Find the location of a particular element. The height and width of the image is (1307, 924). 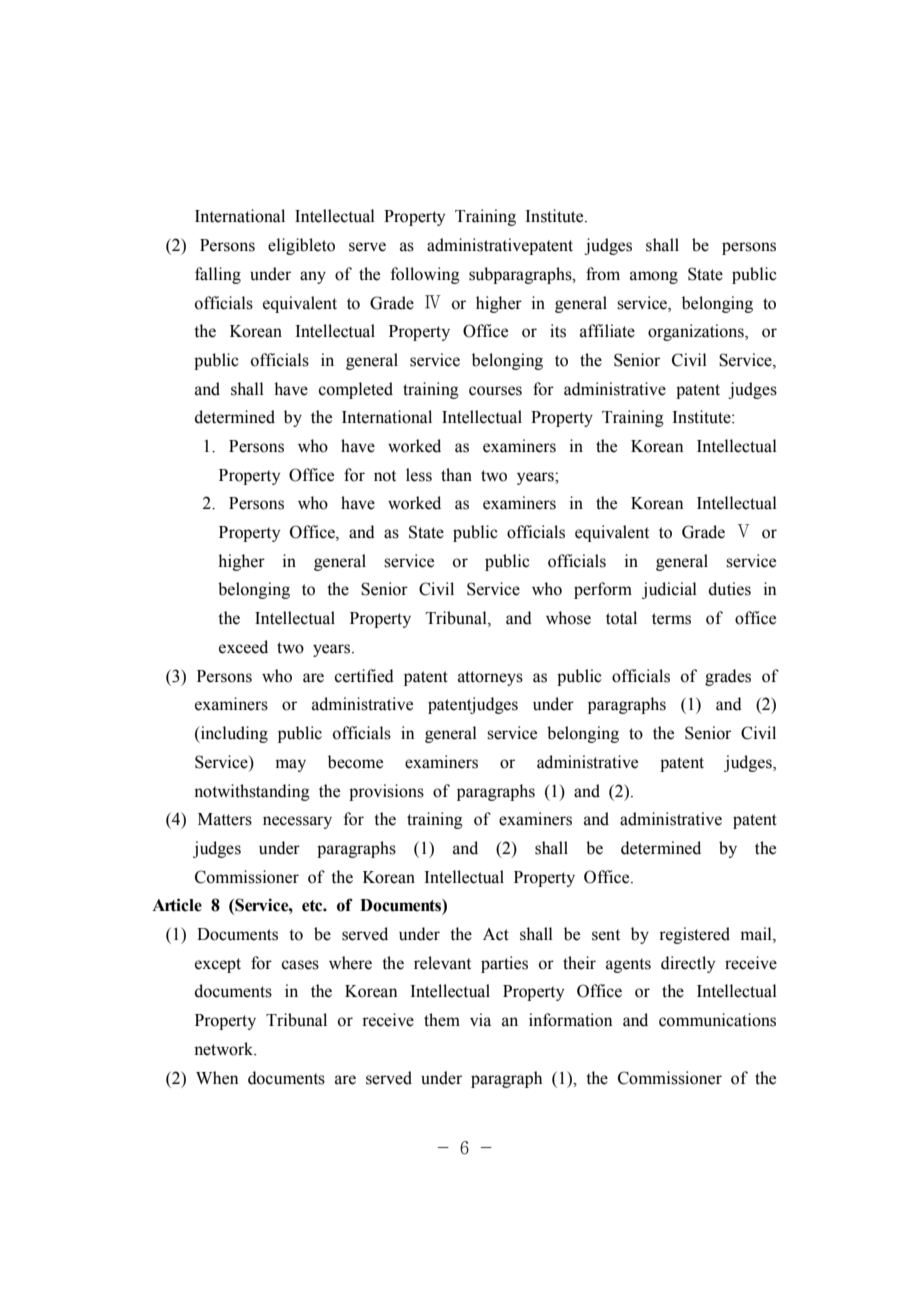

attorneys is located at coordinates (490, 678).
